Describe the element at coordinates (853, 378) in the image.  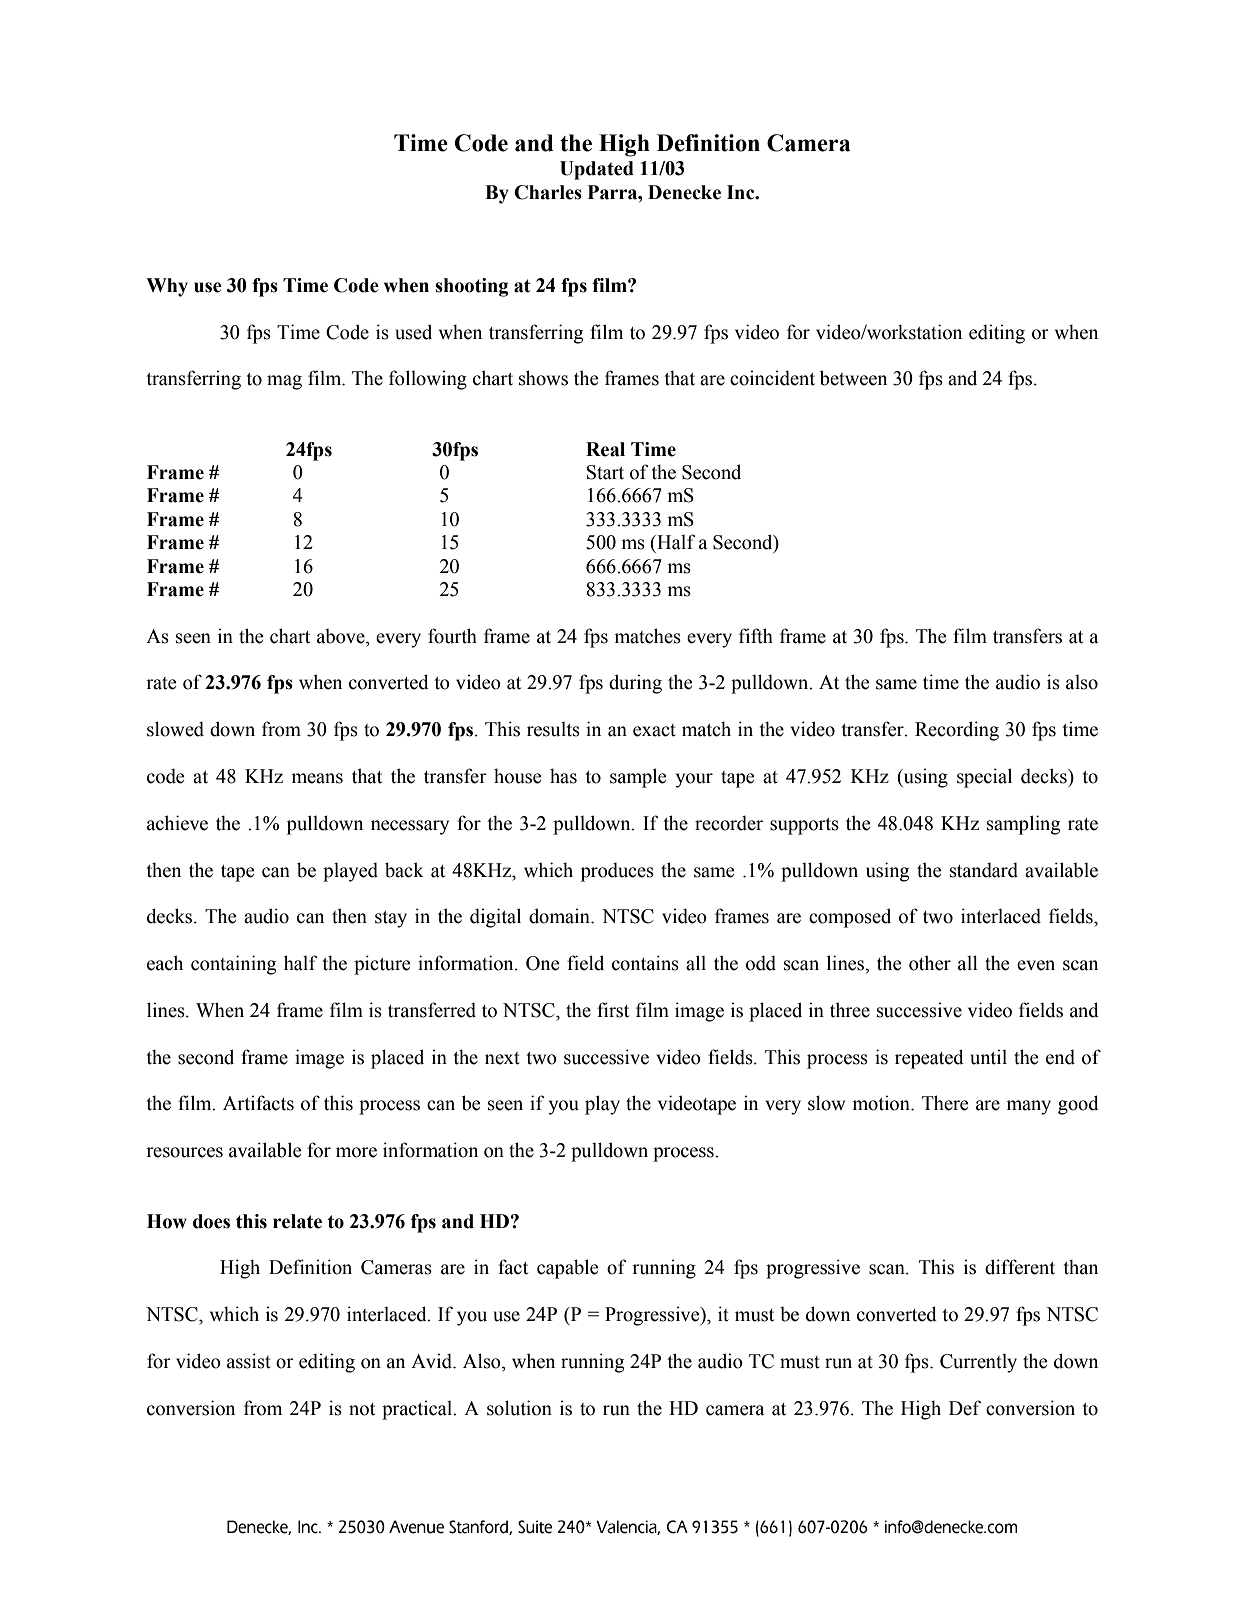
I see `between` at that location.
